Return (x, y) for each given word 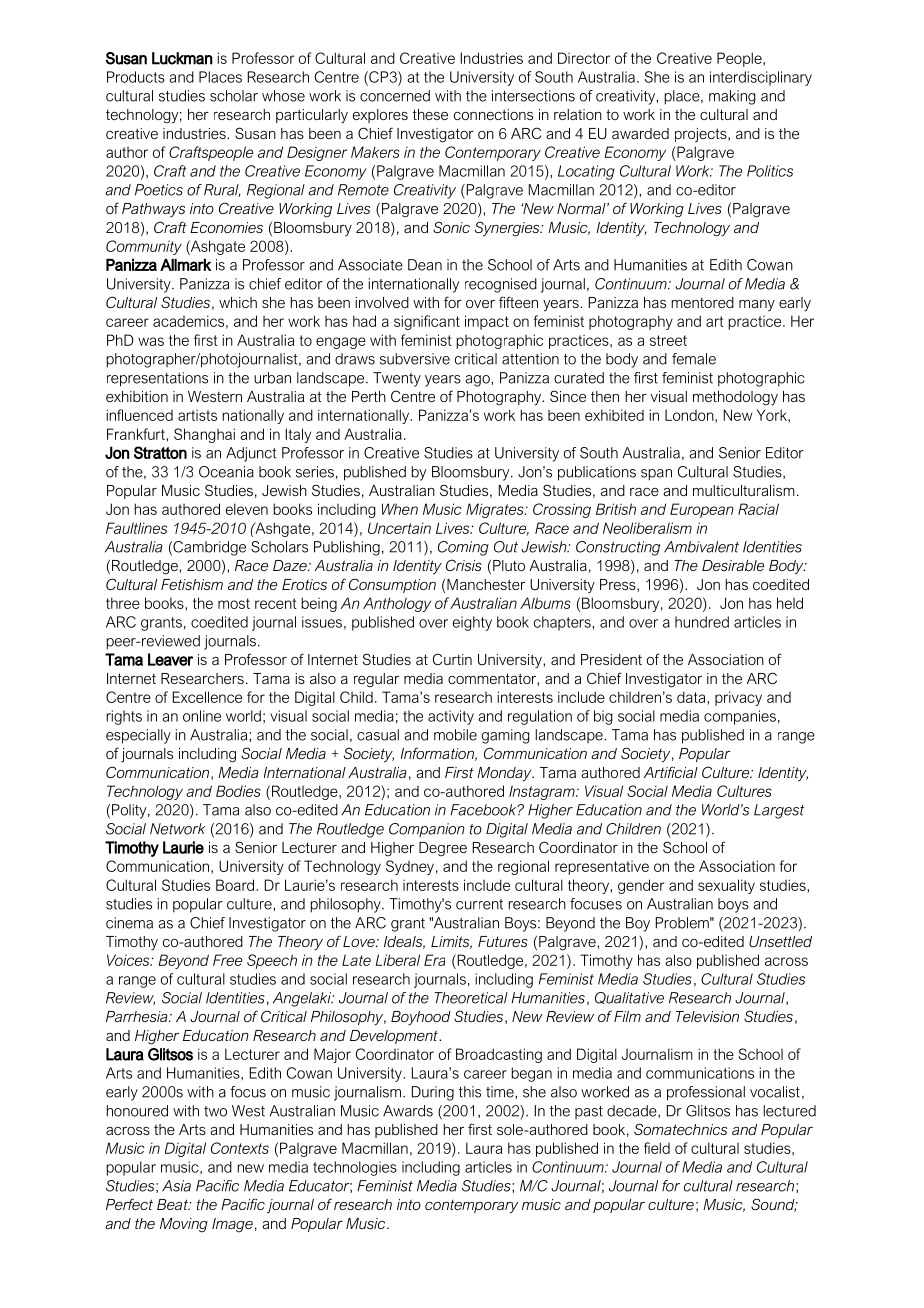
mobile (455, 735)
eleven (247, 509)
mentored (702, 302)
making (732, 97)
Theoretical (471, 998)
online (202, 716)
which (238, 302)
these (430, 114)
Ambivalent (701, 547)
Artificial (671, 772)
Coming (463, 548)
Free (227, 960)
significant (427, 322)
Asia (176, 1186)
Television (707, 1016)
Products (136, 77)
